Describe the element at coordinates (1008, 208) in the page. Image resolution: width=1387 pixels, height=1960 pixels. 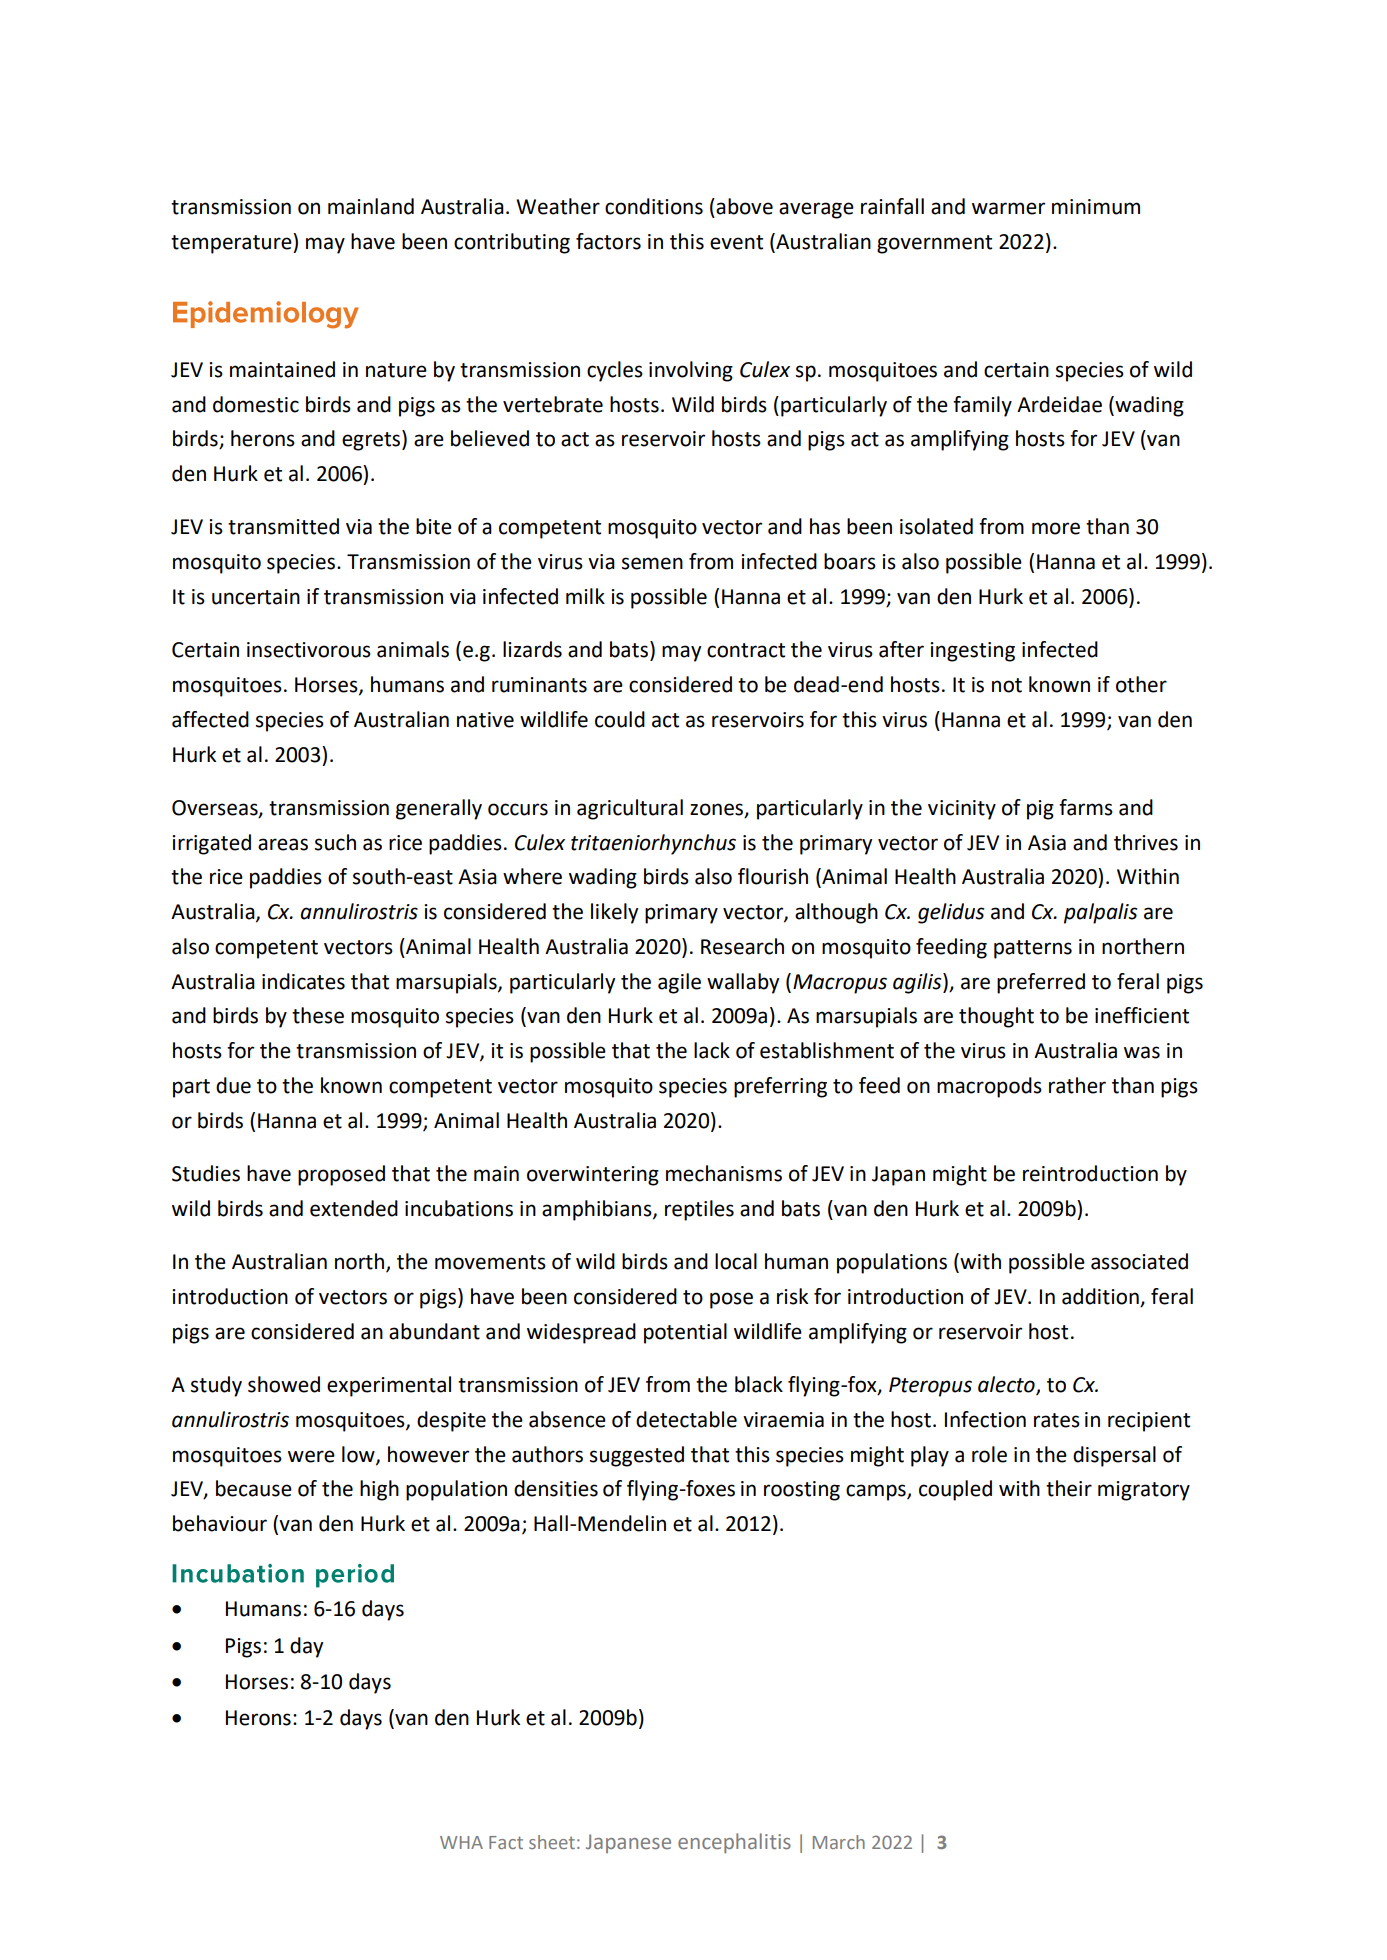
I see `warmer` at that location.
